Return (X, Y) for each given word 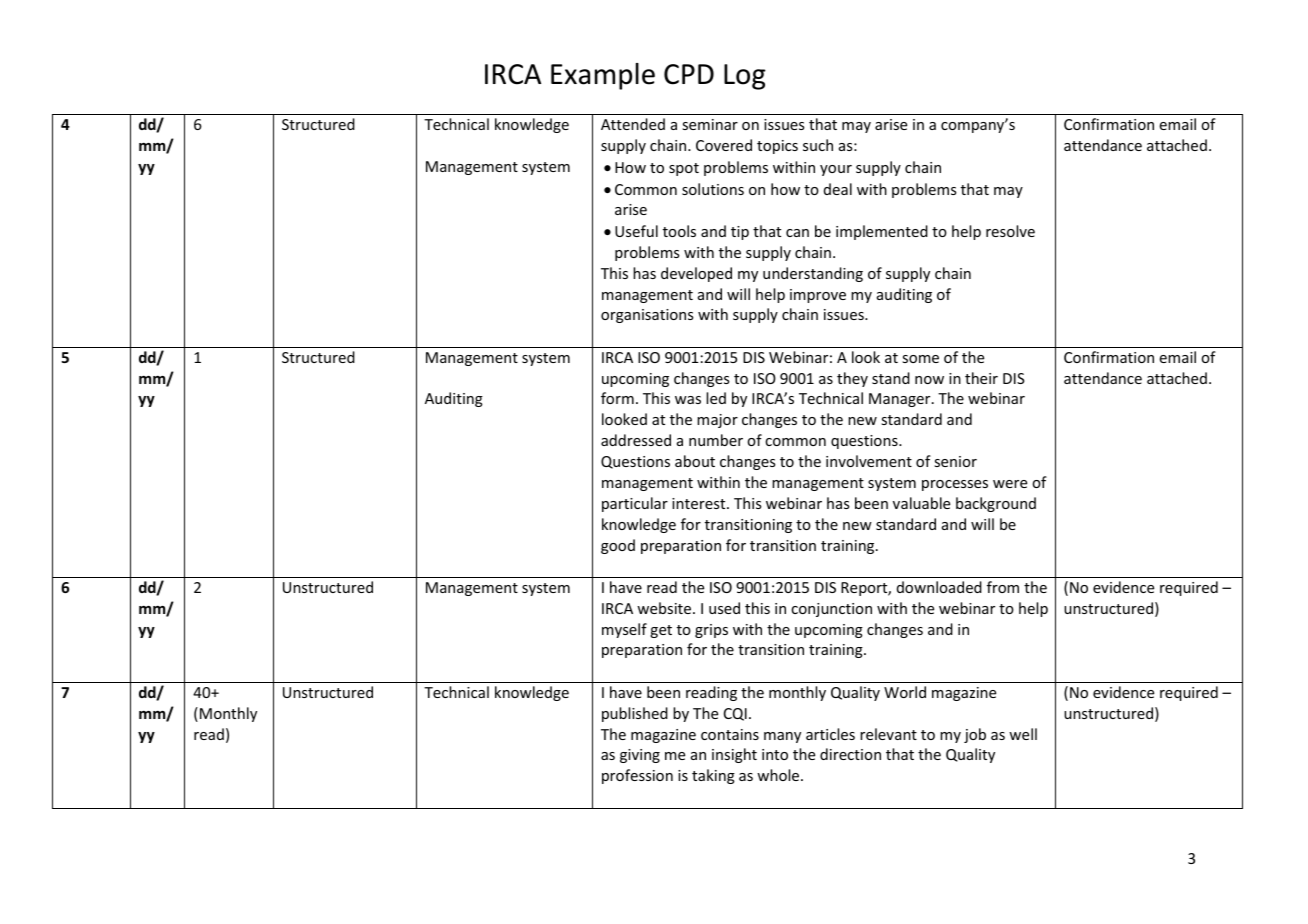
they (852, 379)
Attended (633, 124)
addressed (636, 440)
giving (640, 756)
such (818, 145)
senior (955, 461)
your (836, 170)
